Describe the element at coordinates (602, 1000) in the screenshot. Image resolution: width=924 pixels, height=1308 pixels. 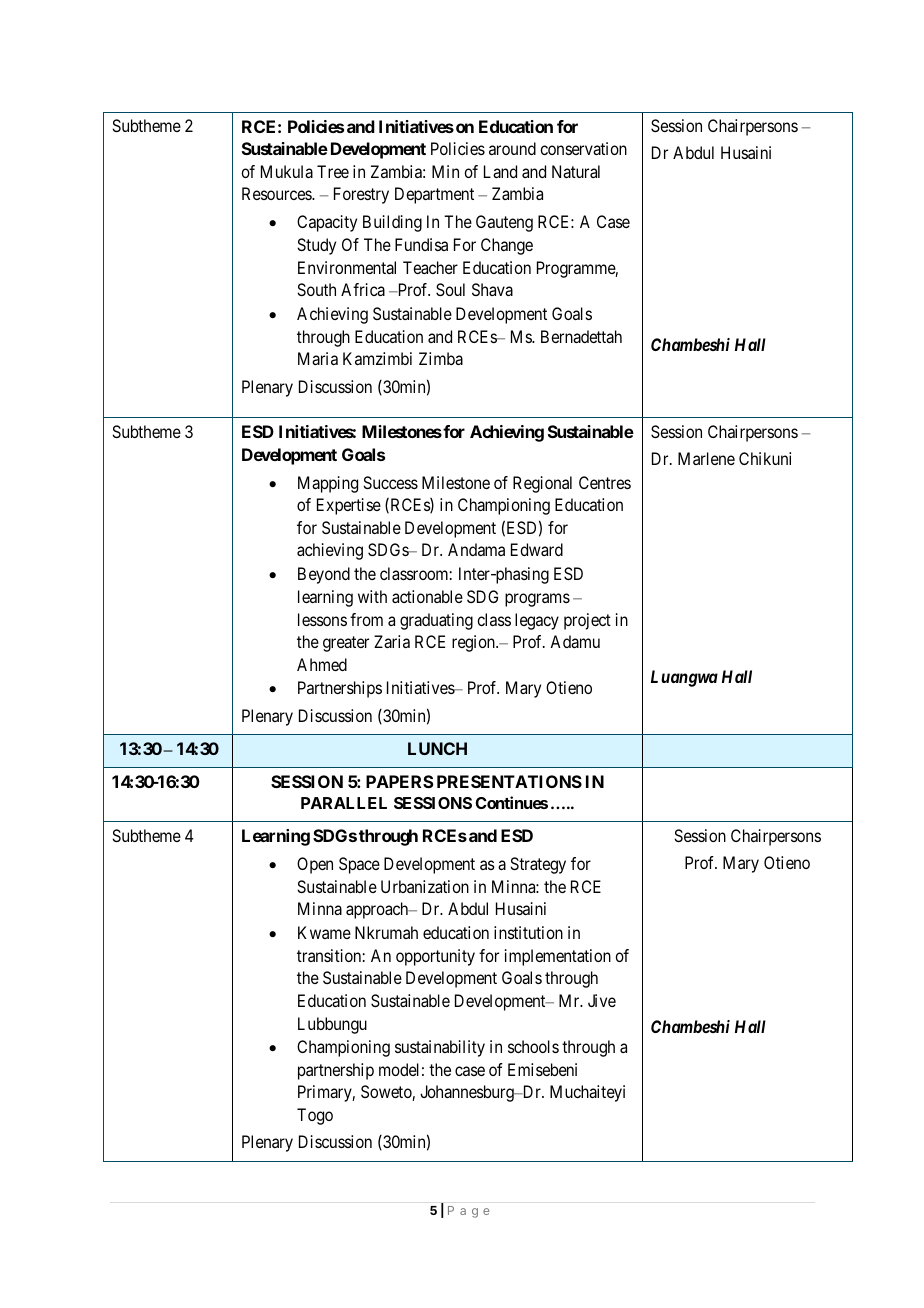
I see `Jive` at that location.
